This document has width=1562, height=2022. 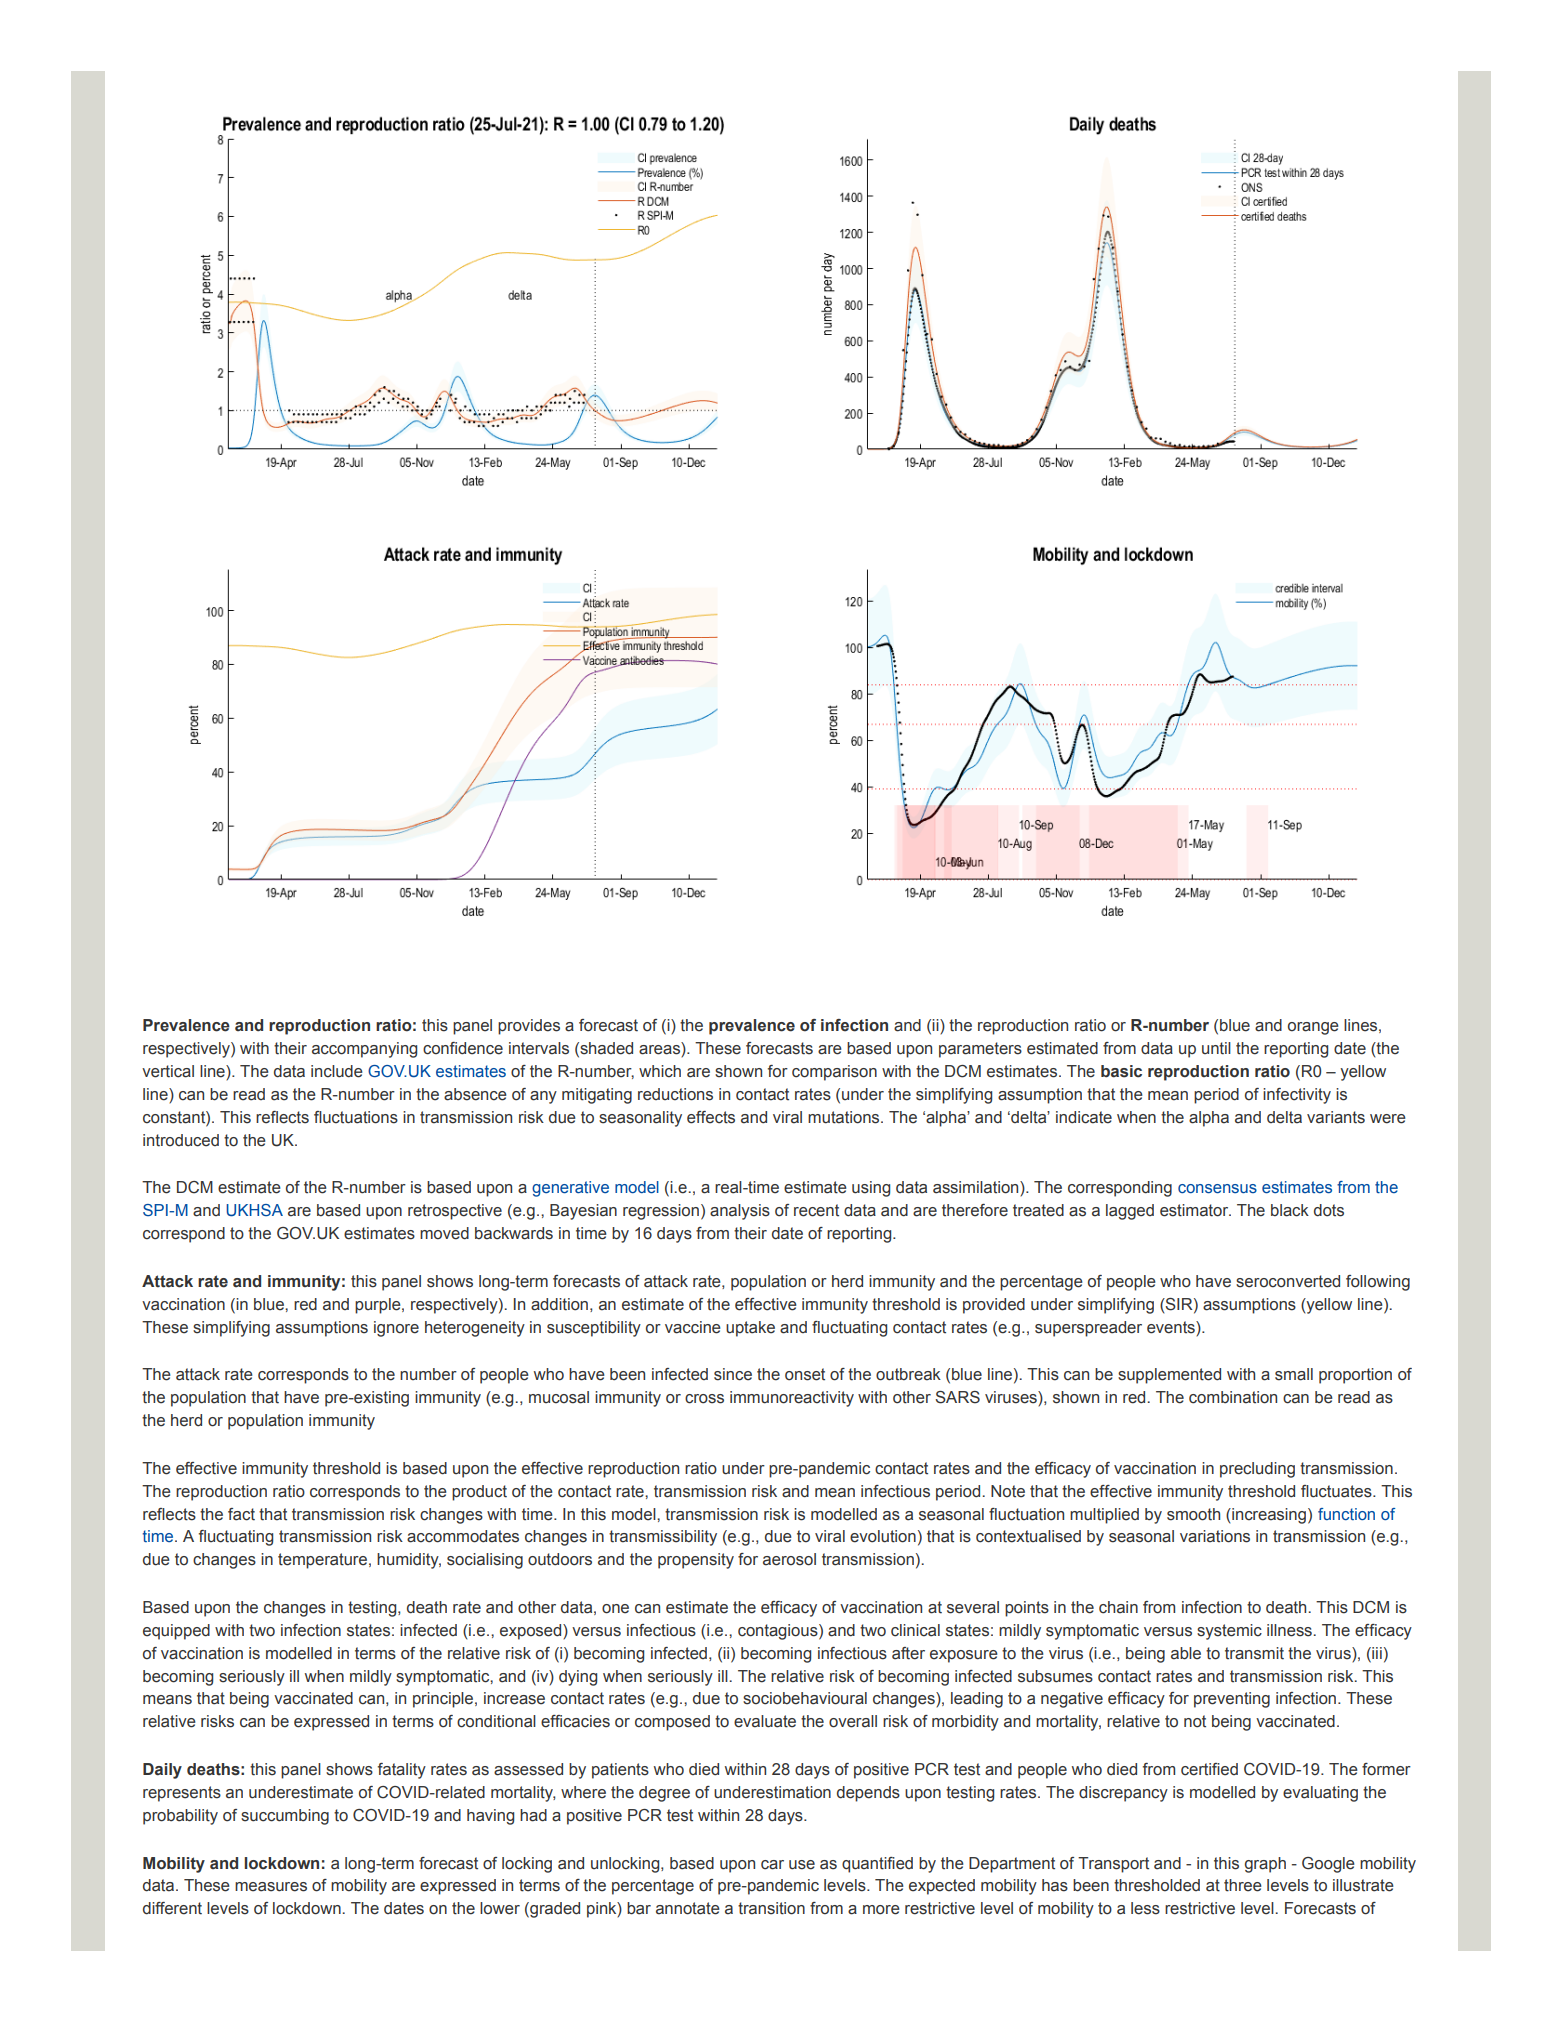 What do you see at coordinates (765, 1721) in the document?
I see `evaluate` at bounding box center [765, 1721].
